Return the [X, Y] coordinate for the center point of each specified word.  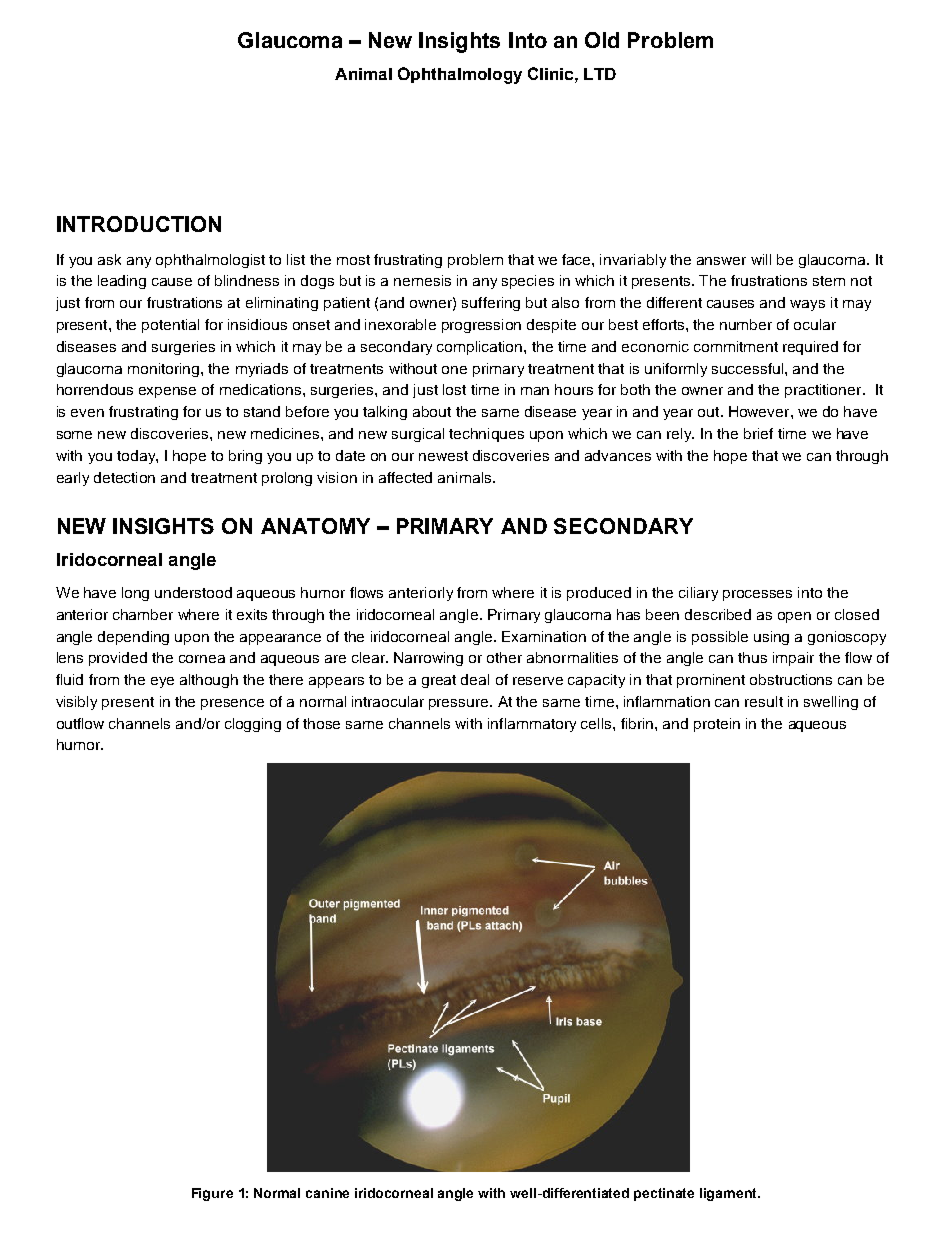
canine [327, 1193]
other [504, 657]
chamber [143, 614]
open [794, 617]
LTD [600, 74]
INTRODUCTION [139, 224]
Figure [212, 1194]
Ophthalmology [460, 75]
